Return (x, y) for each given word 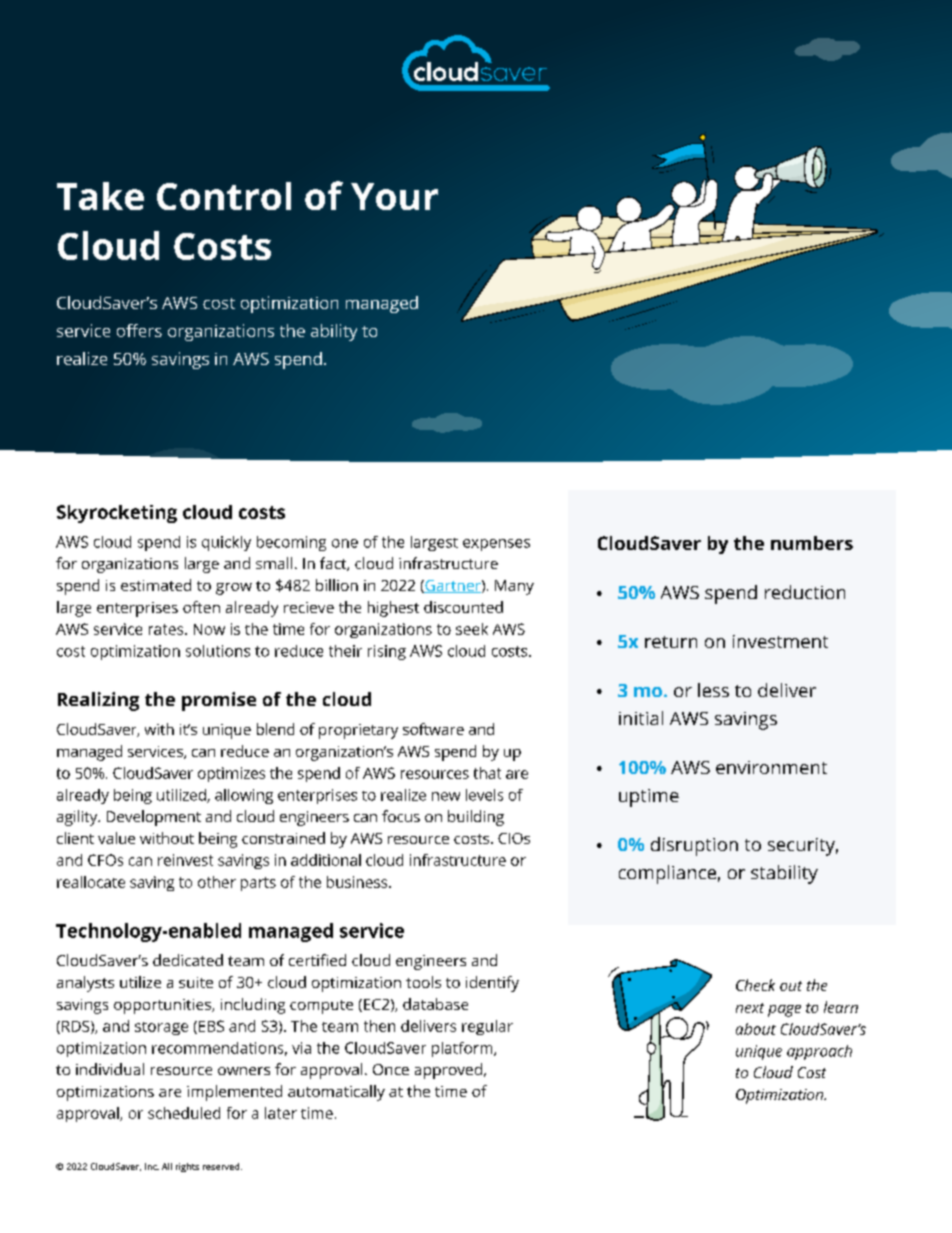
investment (780, 641)
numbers (812, 543)
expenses (496, 545)
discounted (463, 607)
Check (755, 985)
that (487, 773)
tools (423, 982)
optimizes (231, 774)
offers (139, 330)
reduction (805, 592)
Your (394, 196)
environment (771, 767)
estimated (156, 585)
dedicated (188, 960)
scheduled (184, 1113)
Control (224, 196)
